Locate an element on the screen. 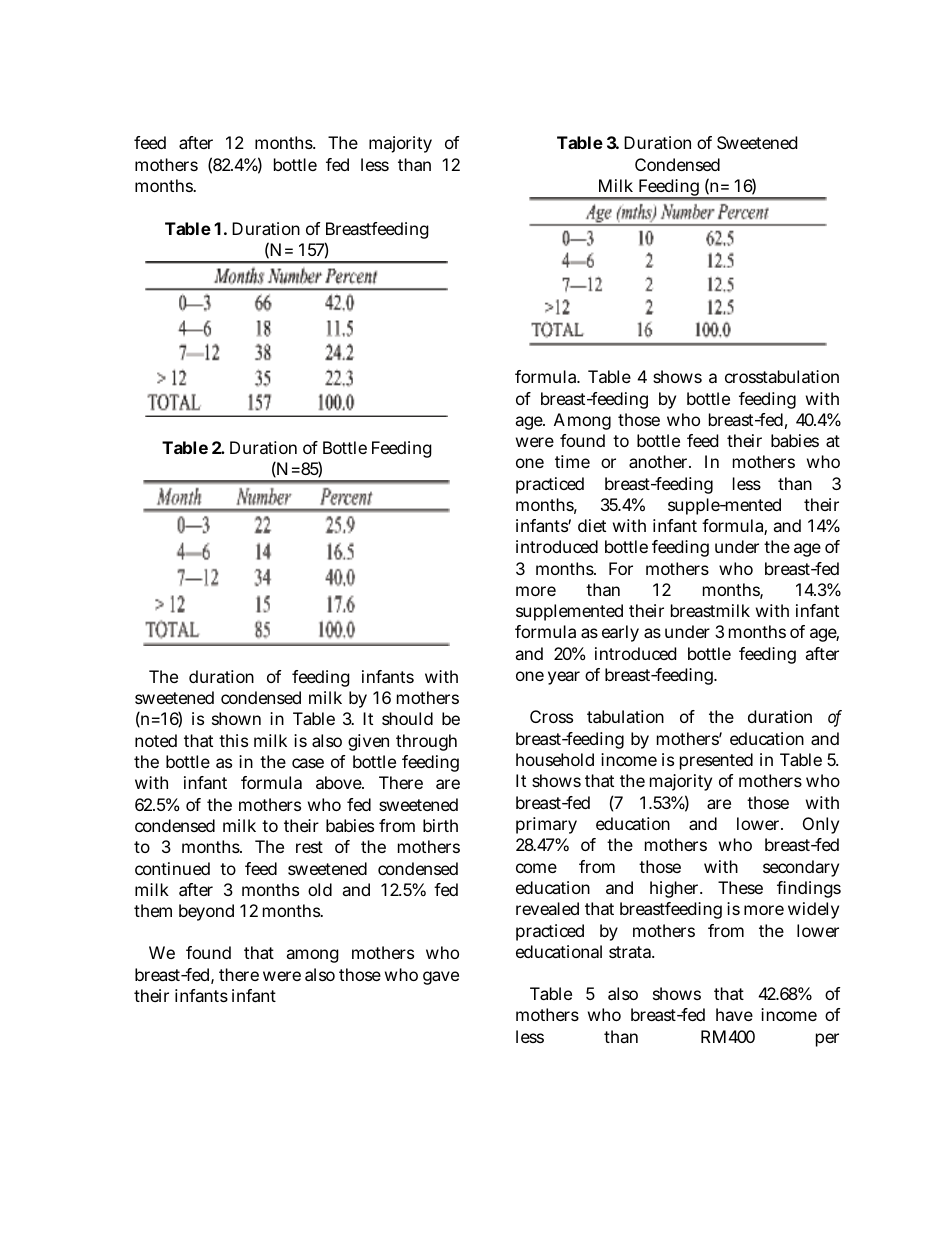 This screenshot has width=952, height=1233. have is located at coordinates (734, 1014).
